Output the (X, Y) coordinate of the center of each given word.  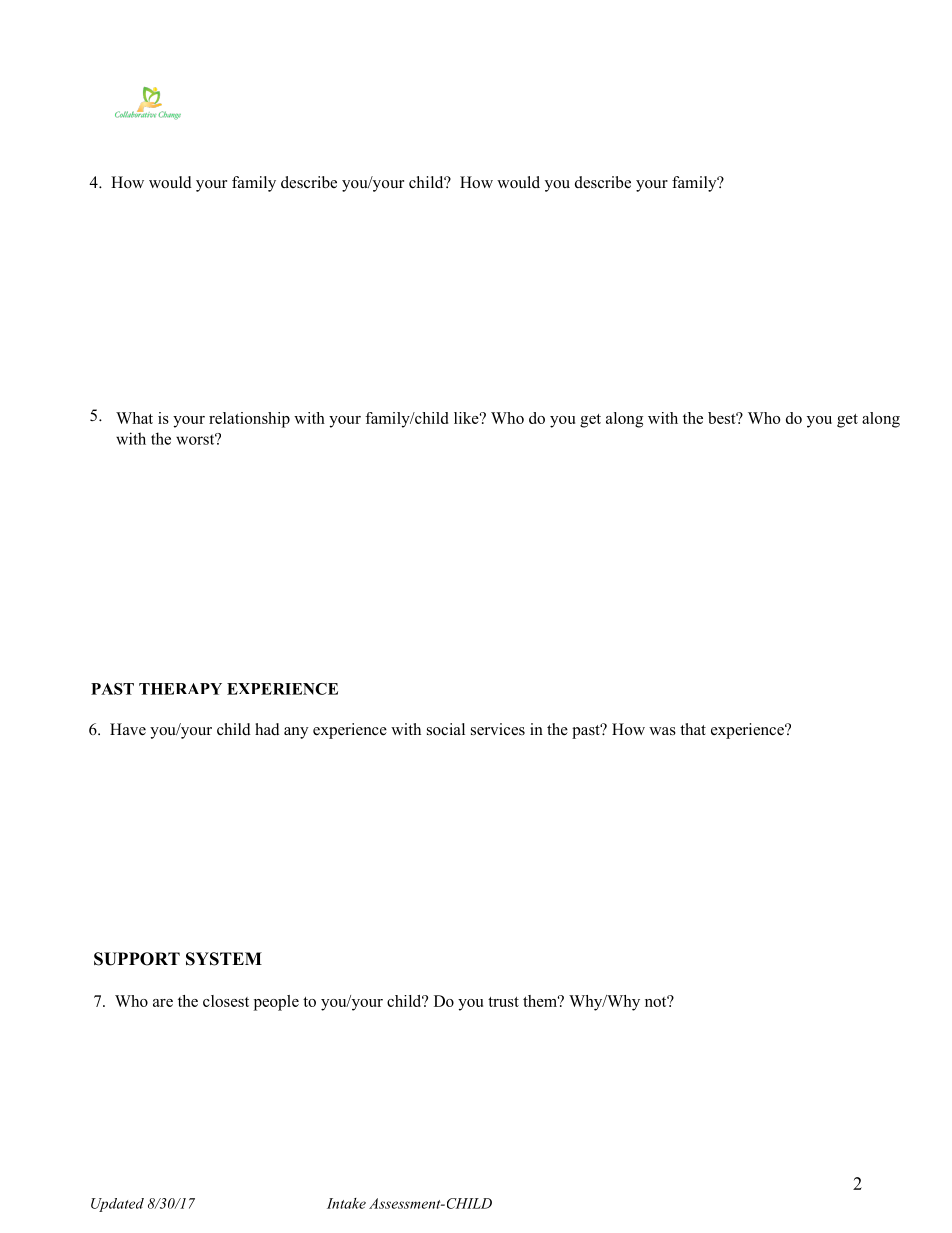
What (134, 418)
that (693, 729)
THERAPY (180, 689)
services (498, 729)
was (662, 731)
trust (503, 1002)
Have (128, 729)
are (163, 1003)
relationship (249, 420)
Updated (117, 1205)
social (446, 729)
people (276, 1003)
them (541, 1001)
